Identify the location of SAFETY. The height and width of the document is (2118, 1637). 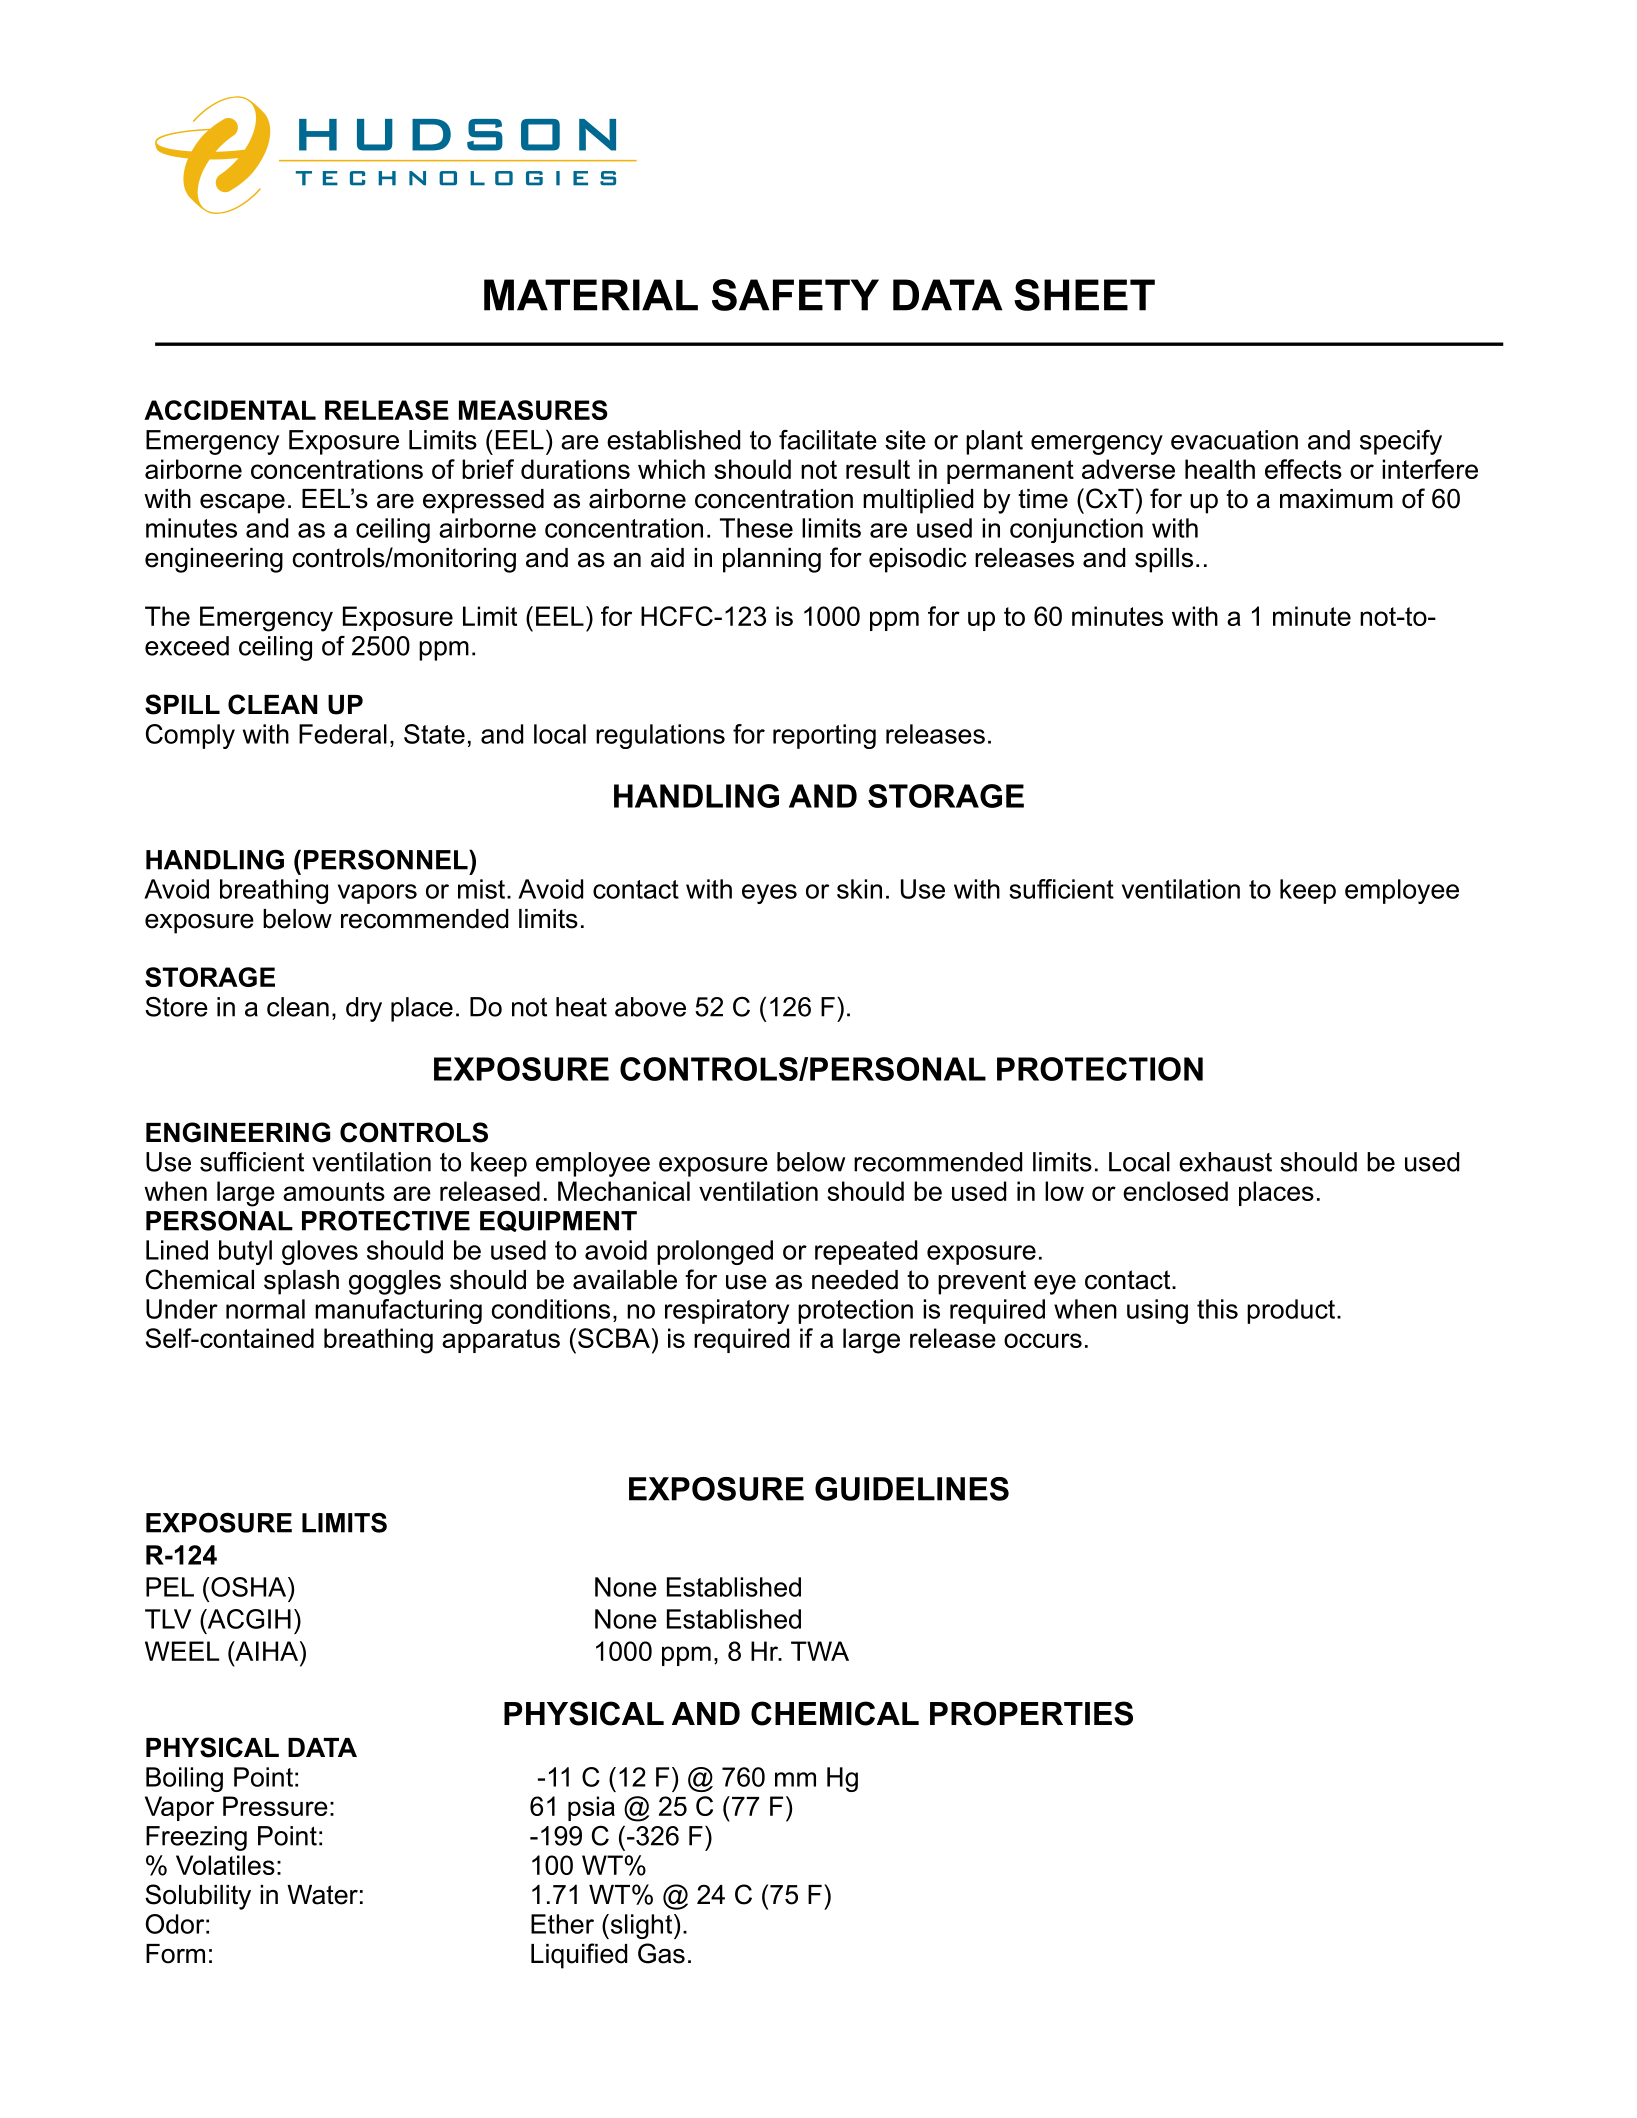
(795, 295).
